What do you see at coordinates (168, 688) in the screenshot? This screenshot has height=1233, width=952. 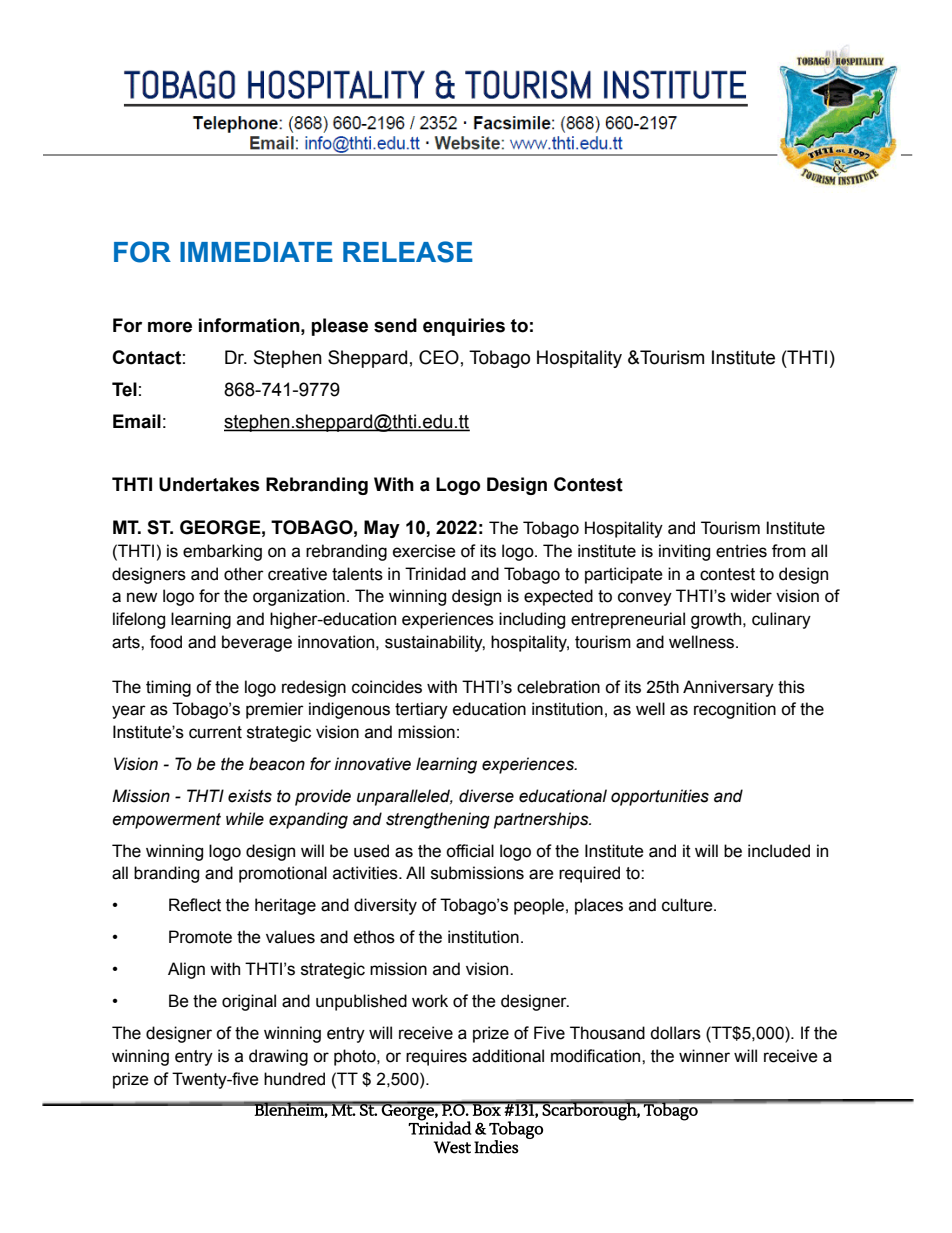 I see `timing` at bounding box center [168, 688].
